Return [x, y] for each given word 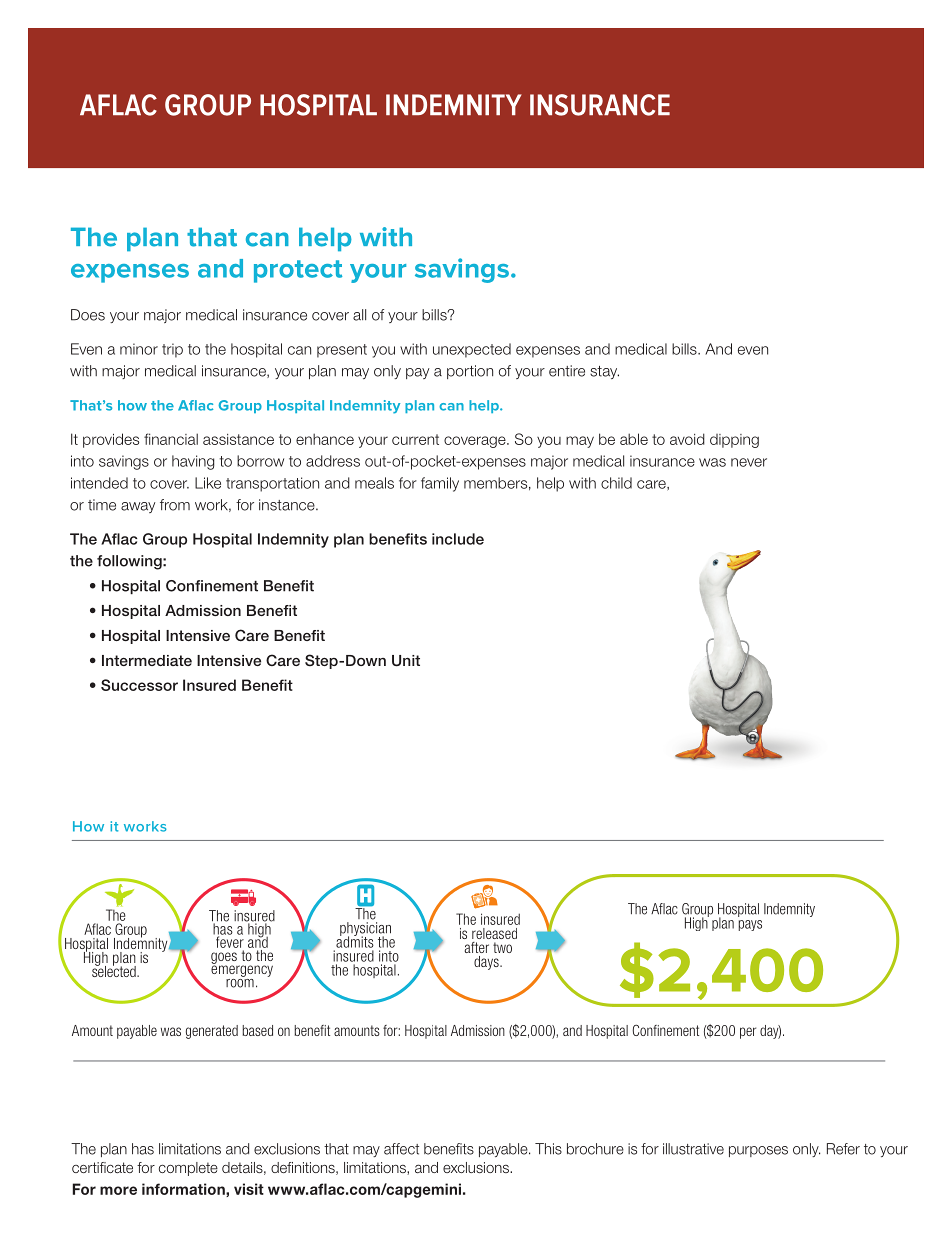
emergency [242, 970]
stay [604, 372]
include [458, 539]
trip [172, 350]
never [749, 462]
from [175, 505]
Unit [406, 661]
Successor [139, 685]
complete [188, 1169]
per [748, 1033]
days [487, 963]
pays [750, 925]
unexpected [472, 350]
